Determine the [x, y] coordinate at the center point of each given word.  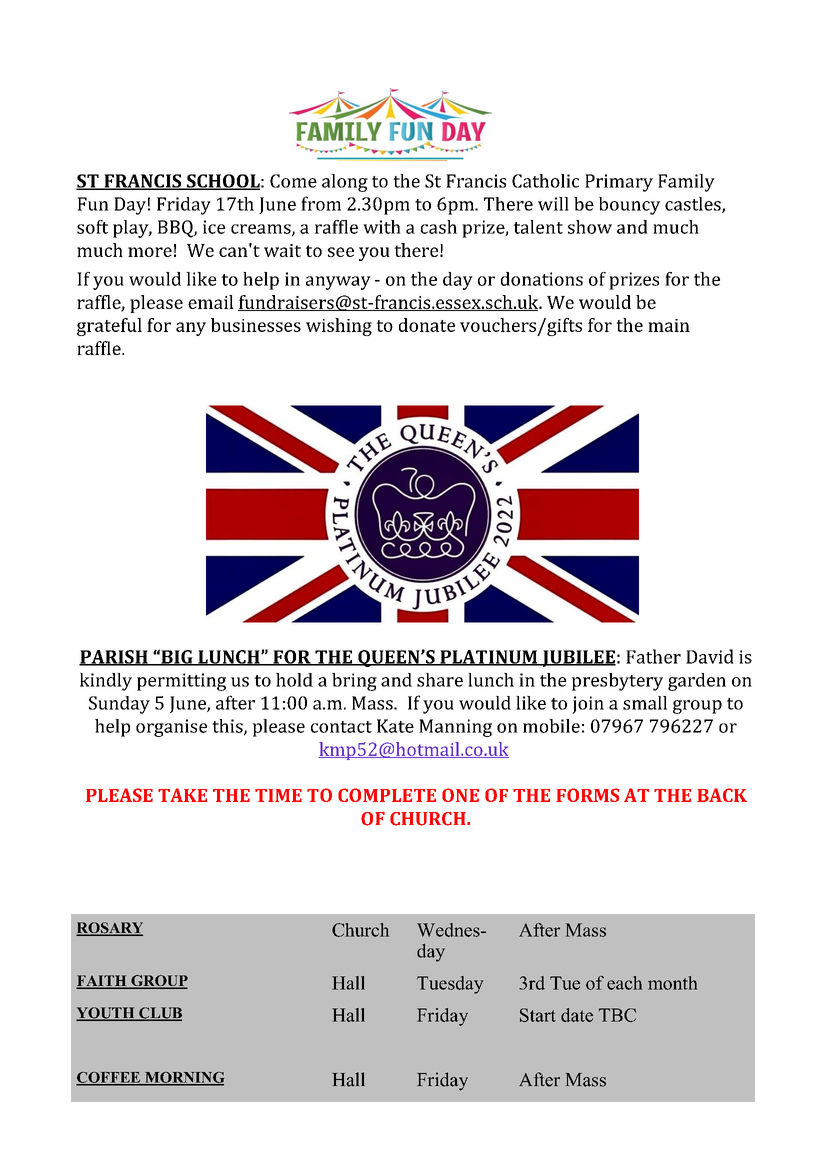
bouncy [630, 206]
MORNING [183, 1078]
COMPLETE [387, 795]
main [669, 325]
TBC [617, 1015]
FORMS [587, 795]
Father [653, 656]
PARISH [114, 658]
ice [214, 227]
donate [427, 325]
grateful [109, 327]
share [440, 680]
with [382, 227]
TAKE [182, 795]
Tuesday [450, 985]
